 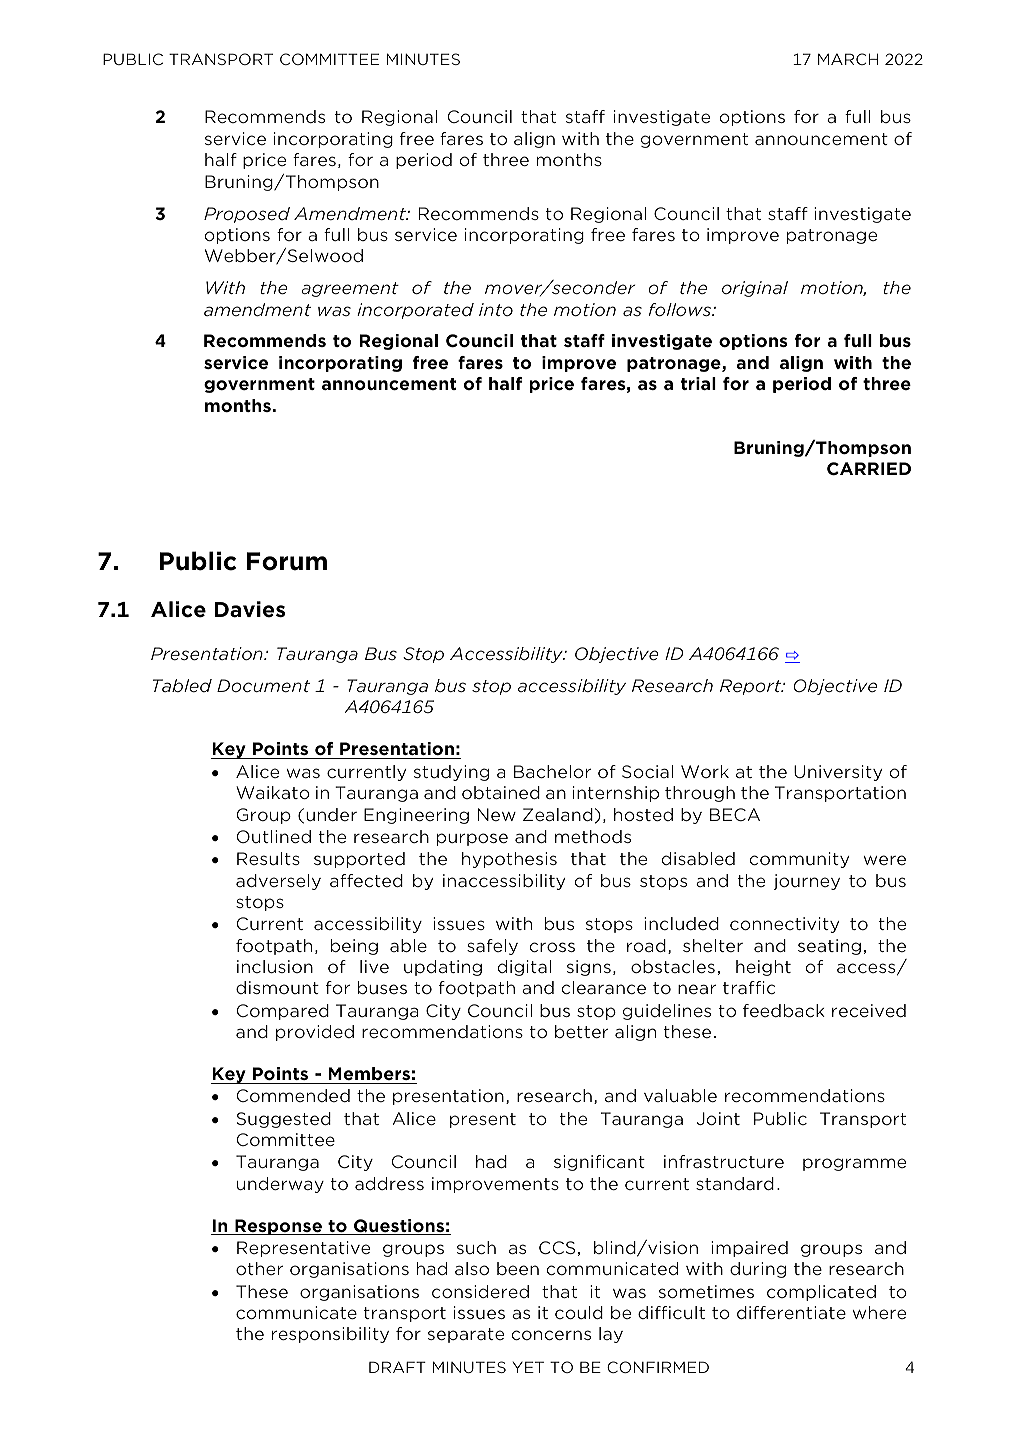 What do you see at coordinates (752, 687) in the screenshot?
I see `Report` at bounding box center [752, 687].
